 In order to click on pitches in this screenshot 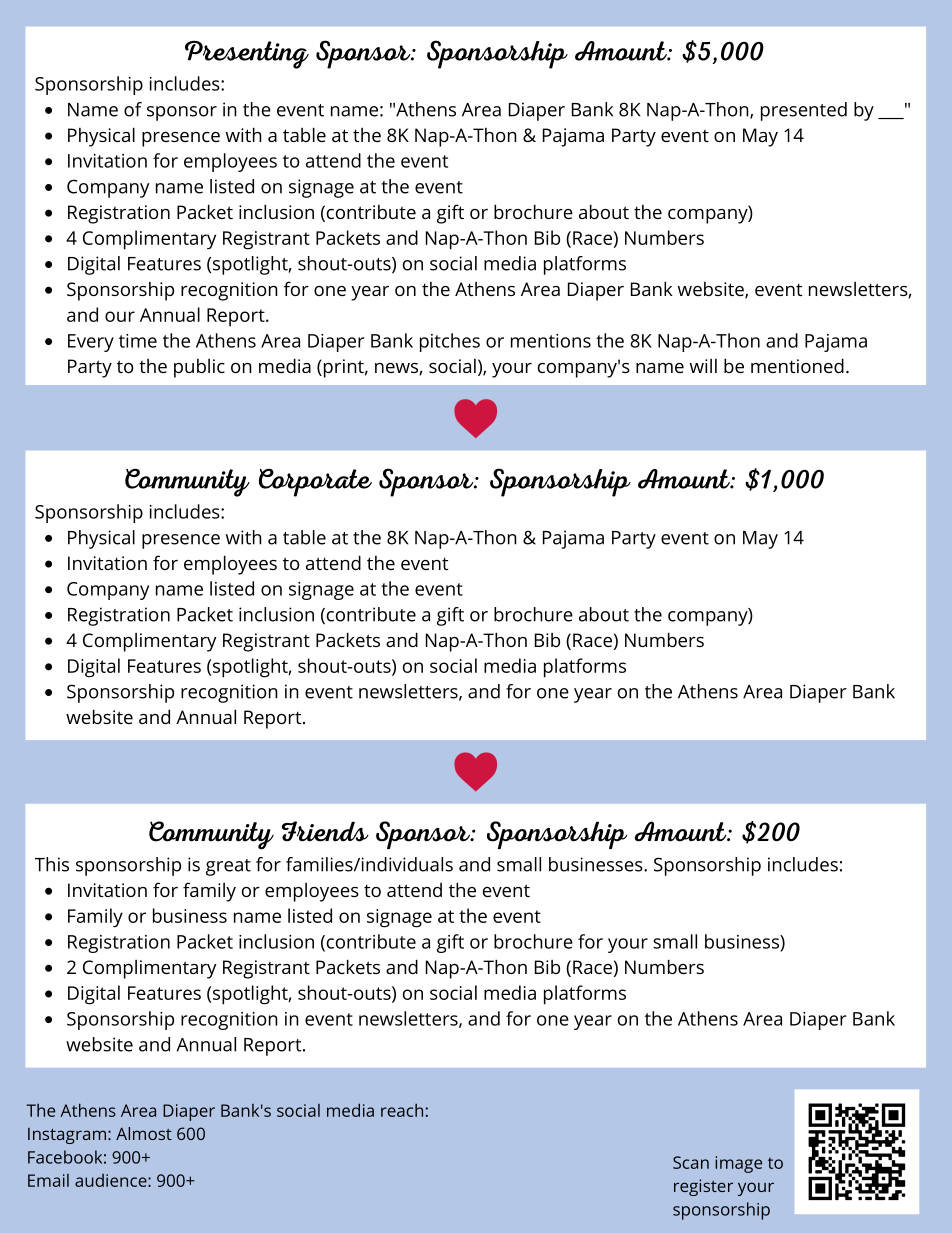, I will do `click(450, 342)`.
